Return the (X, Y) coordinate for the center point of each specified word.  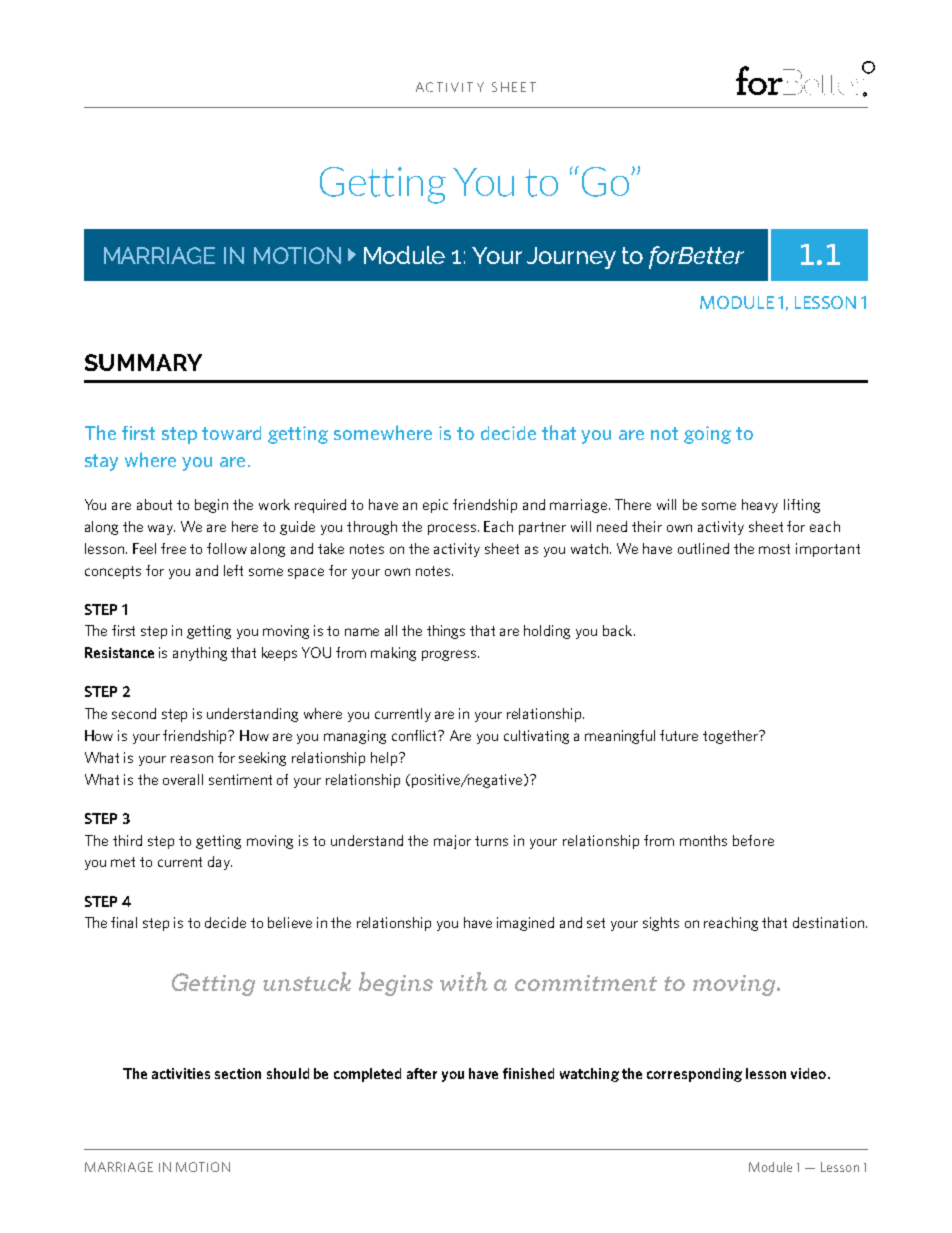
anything (200, 654)
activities (181, 1073)
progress (450, 655)
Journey (571, 258)
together (731, 737)
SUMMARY (143, 362)
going (707, 435)
